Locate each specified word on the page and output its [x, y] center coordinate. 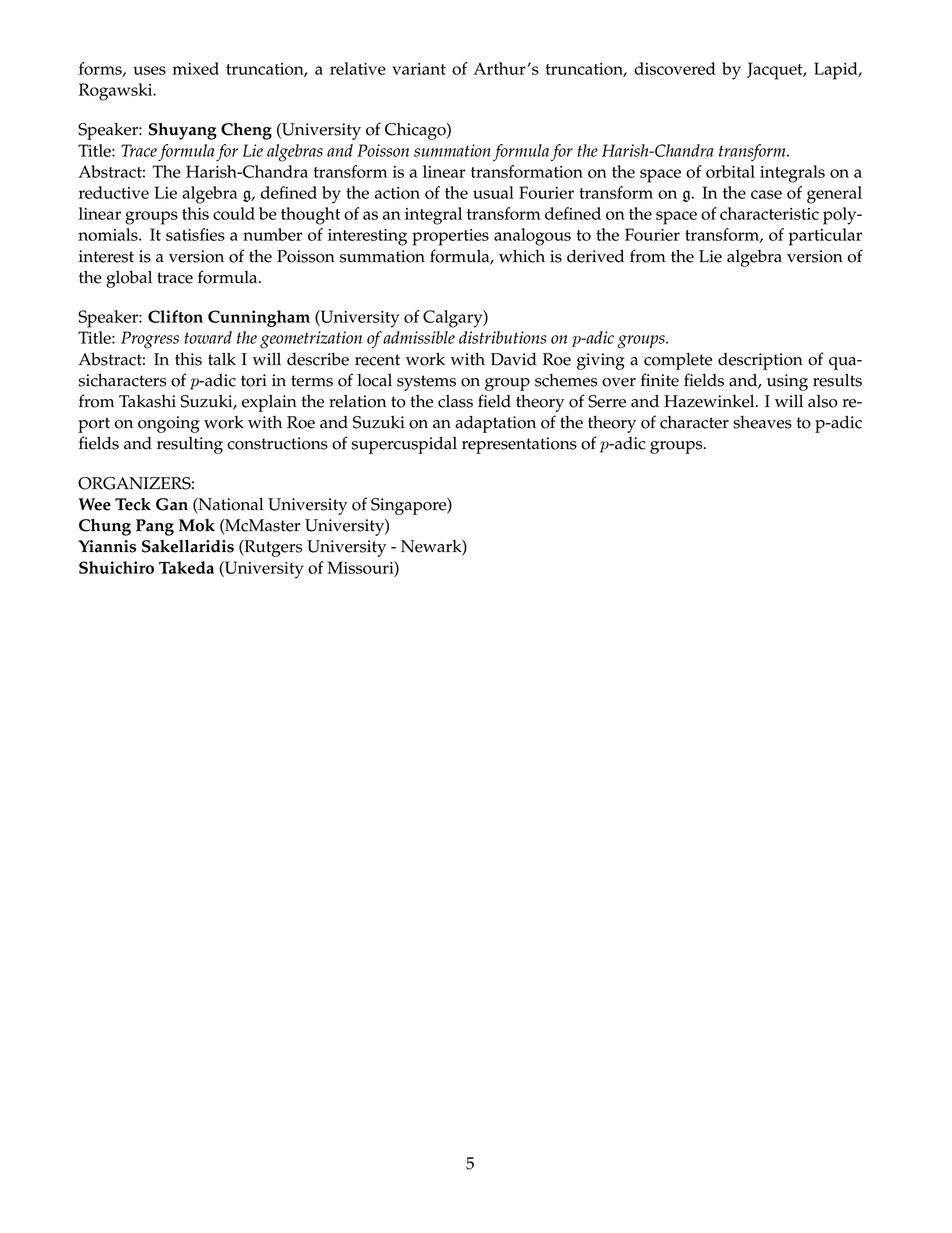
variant [419, 69]
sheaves [762, 422]
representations [519, 445]
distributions [502, 337]
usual [493, 192]
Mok [197, 525]
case [766, 194]
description [760, 361]
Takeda [186, 567]
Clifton [175, 316]
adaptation [495, 424]
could [234, 213]
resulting [190, 445]
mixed [195, 68]
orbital [730, 171]
